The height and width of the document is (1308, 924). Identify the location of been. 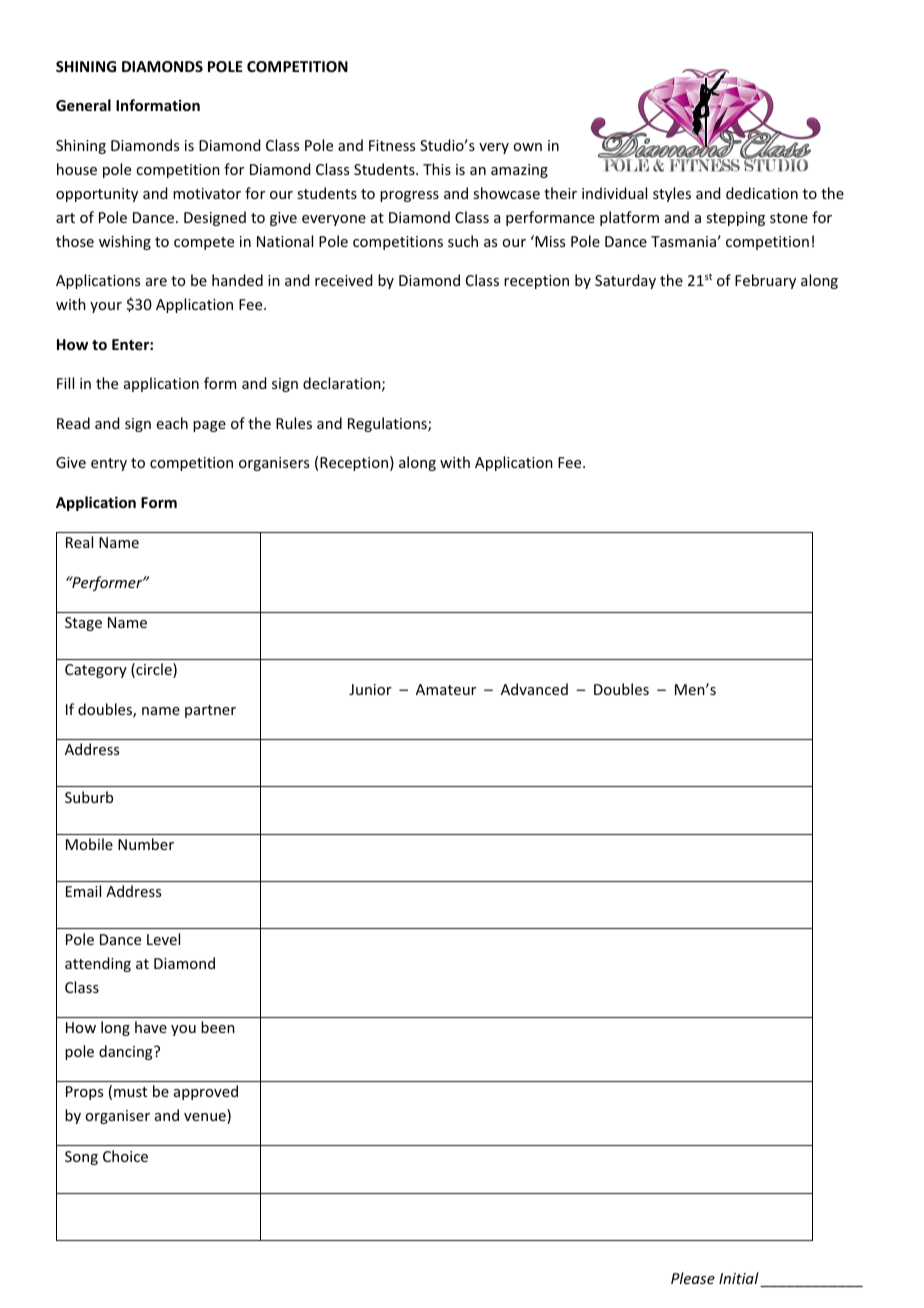
(218, 1027).
